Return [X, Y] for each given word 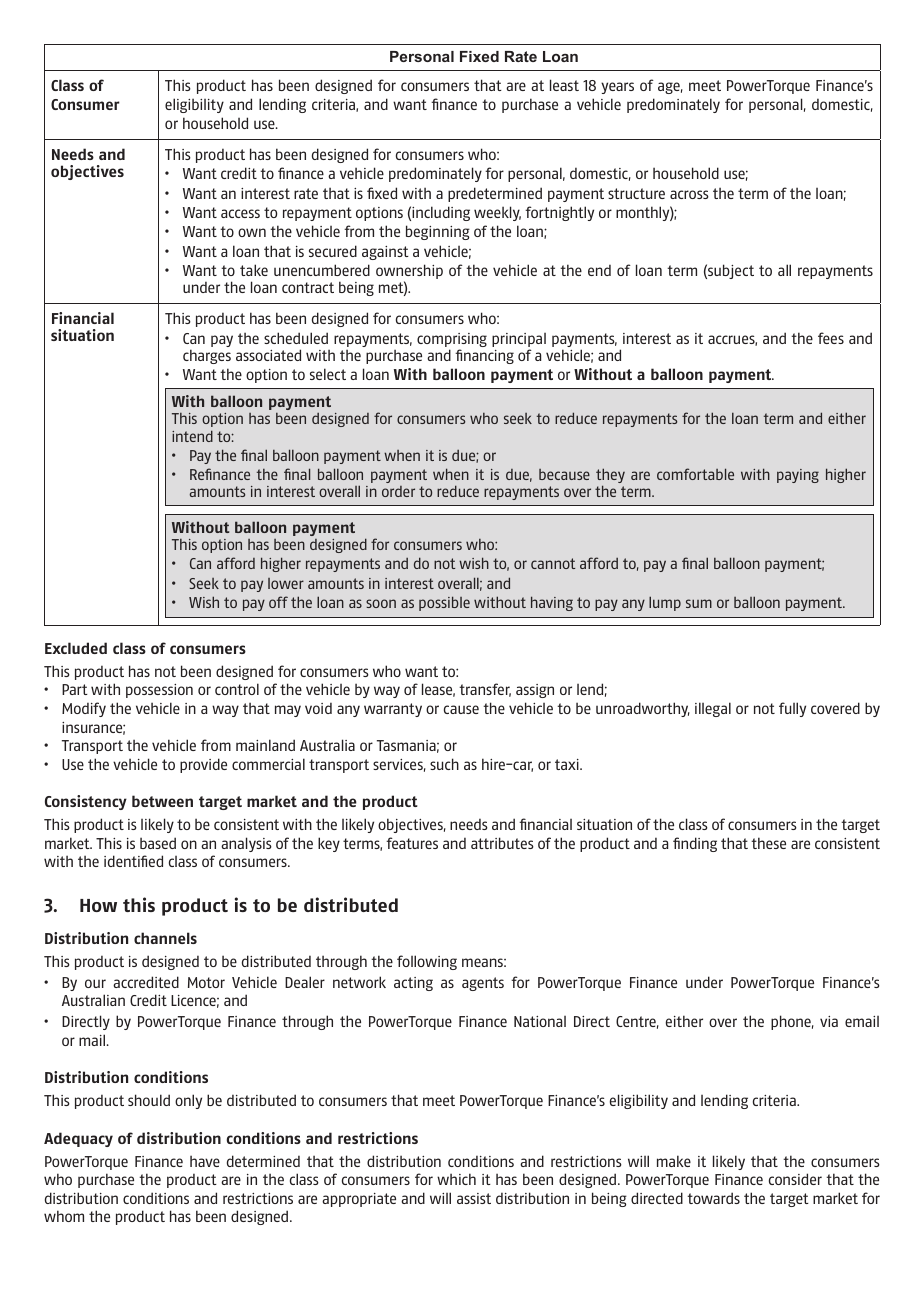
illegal [713, 709]
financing [484, 356]
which [456, 1179]
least [564, 85]
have [205, 1161]
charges [207, 356]
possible [444, 603]
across [689, 194]
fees [831, 338]
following [427, 962]
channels [165, 938]
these [768, 843]
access [240, 213]
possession [159, 691]
